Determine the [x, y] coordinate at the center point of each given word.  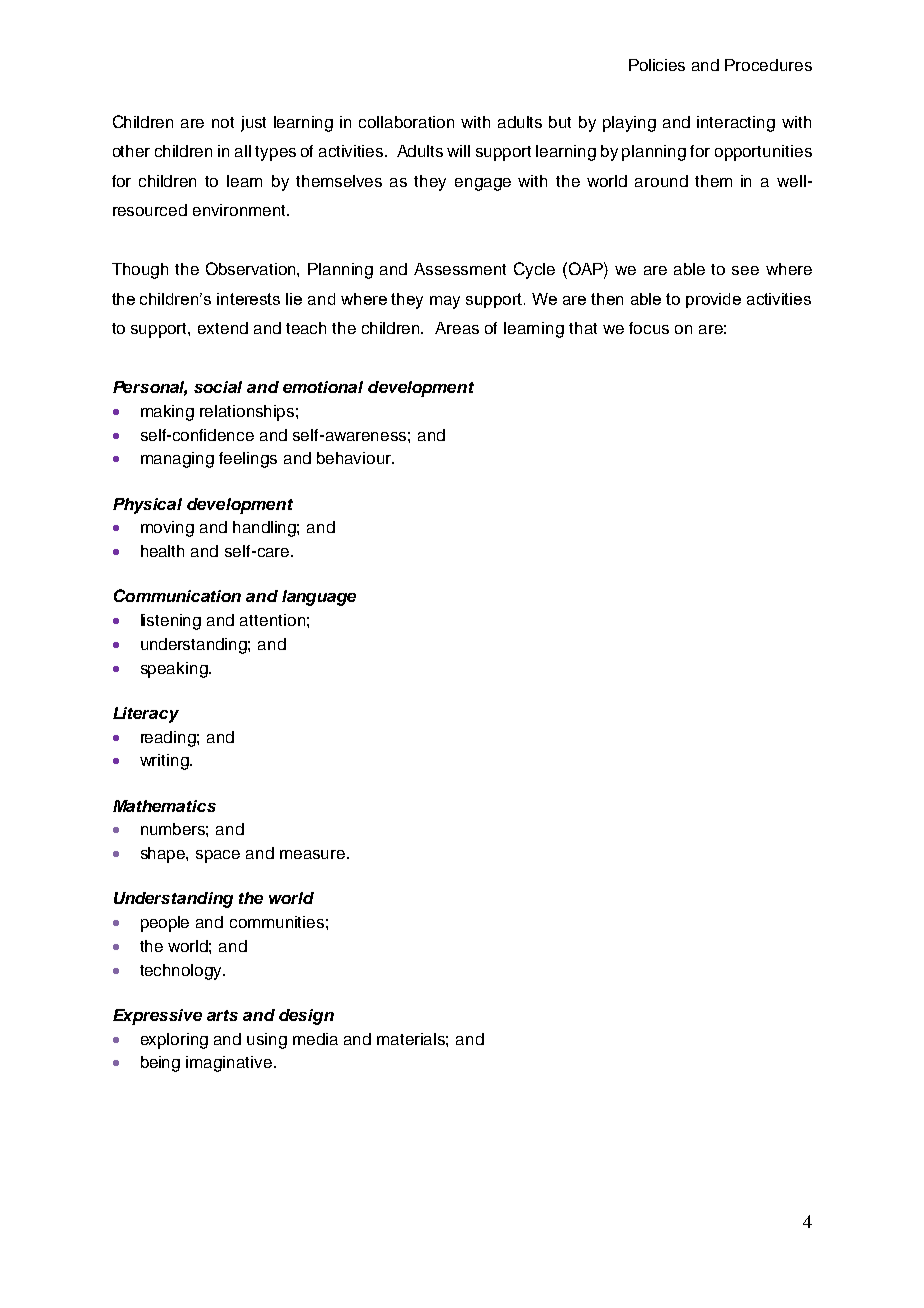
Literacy [146, 715]
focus [649, 328]
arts [222, 1015]
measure [312, 854]
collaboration [406, 122]
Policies [657, 65]
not [223, 122]
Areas [457, 328]
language [319, 598]
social [218, 387]
